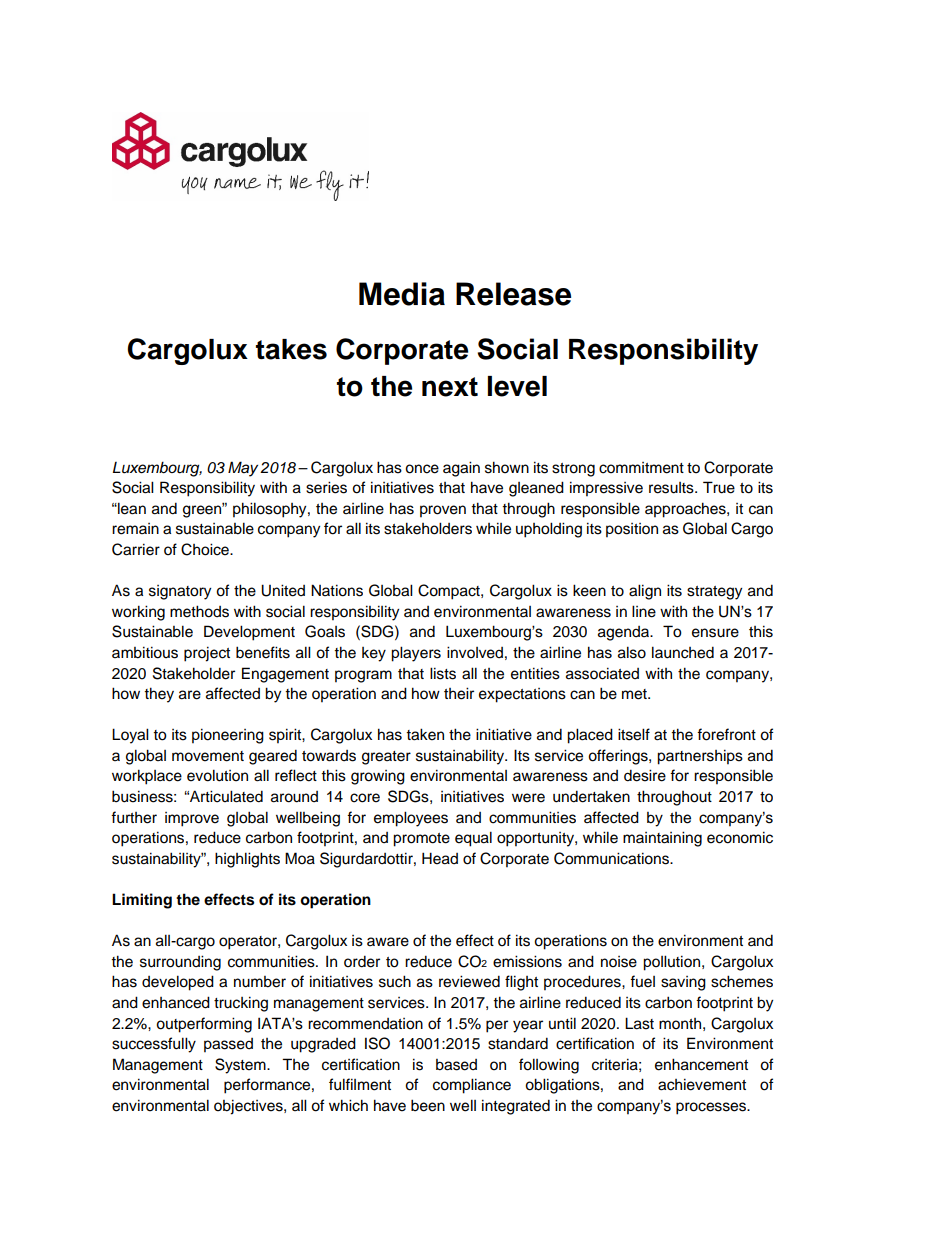 Image resolution: width=952 pixels, height=1233 pixels. I want to click on itself, so click(634, 734).
